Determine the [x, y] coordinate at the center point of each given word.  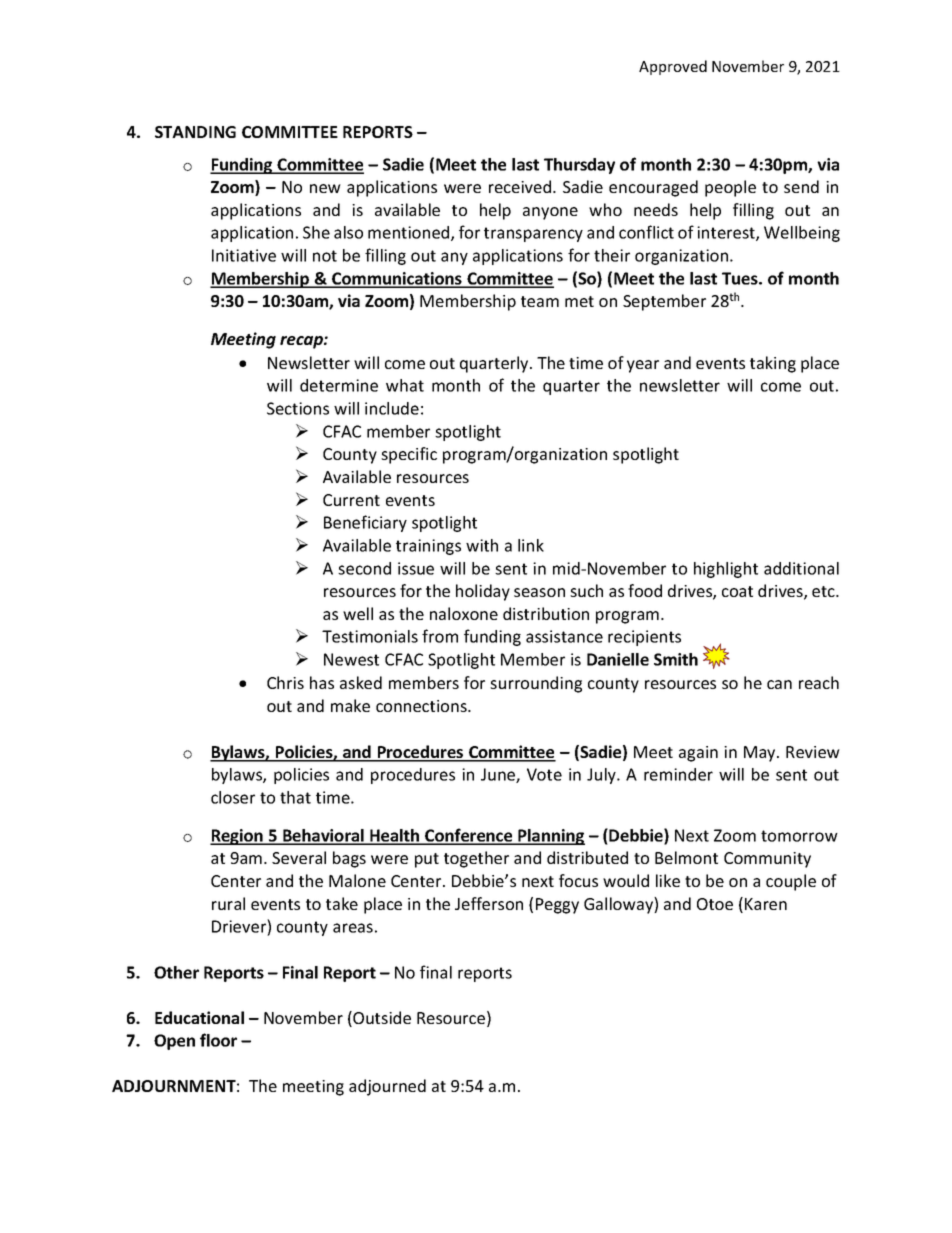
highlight [726, 570]
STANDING [195, 132]
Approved [673, 67]
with [482, 545]
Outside [381, 1019]
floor [218, 1040]
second [364, 568]
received [520, 186]
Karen [766, 904]
